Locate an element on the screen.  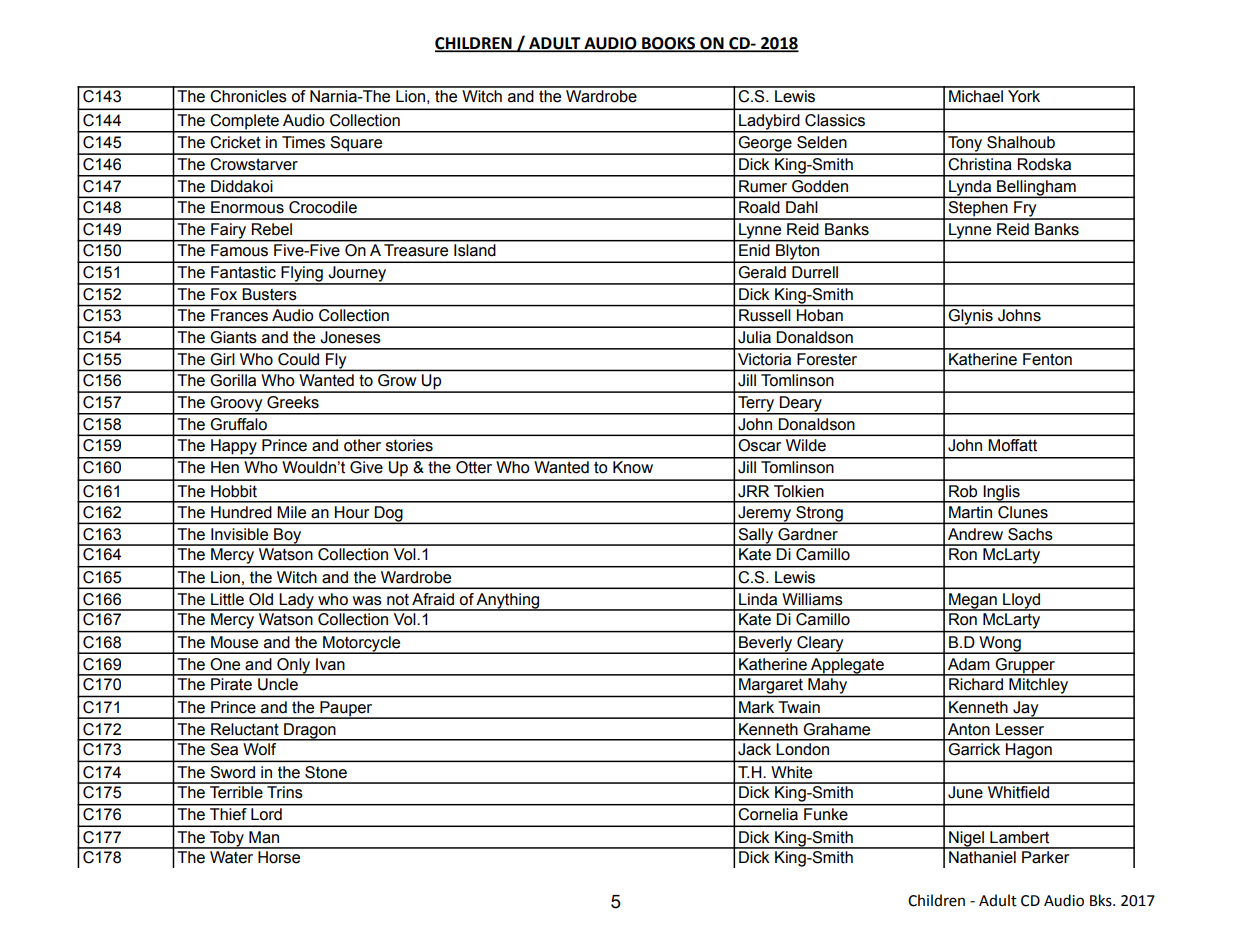
Man is located at coordinates (264, 837).
